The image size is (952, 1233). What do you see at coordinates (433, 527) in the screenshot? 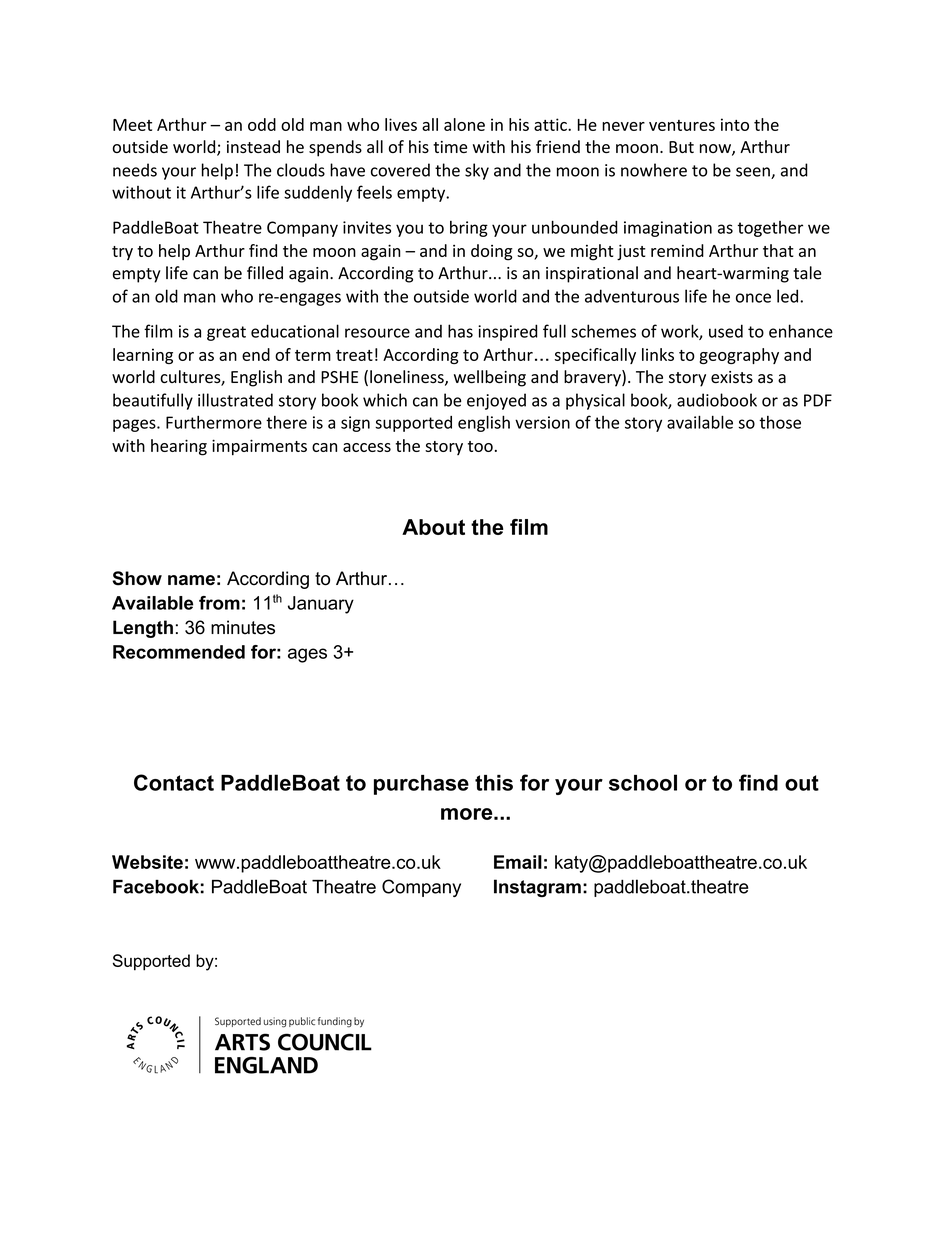
I see `About` at bounding box center [433, 527].
